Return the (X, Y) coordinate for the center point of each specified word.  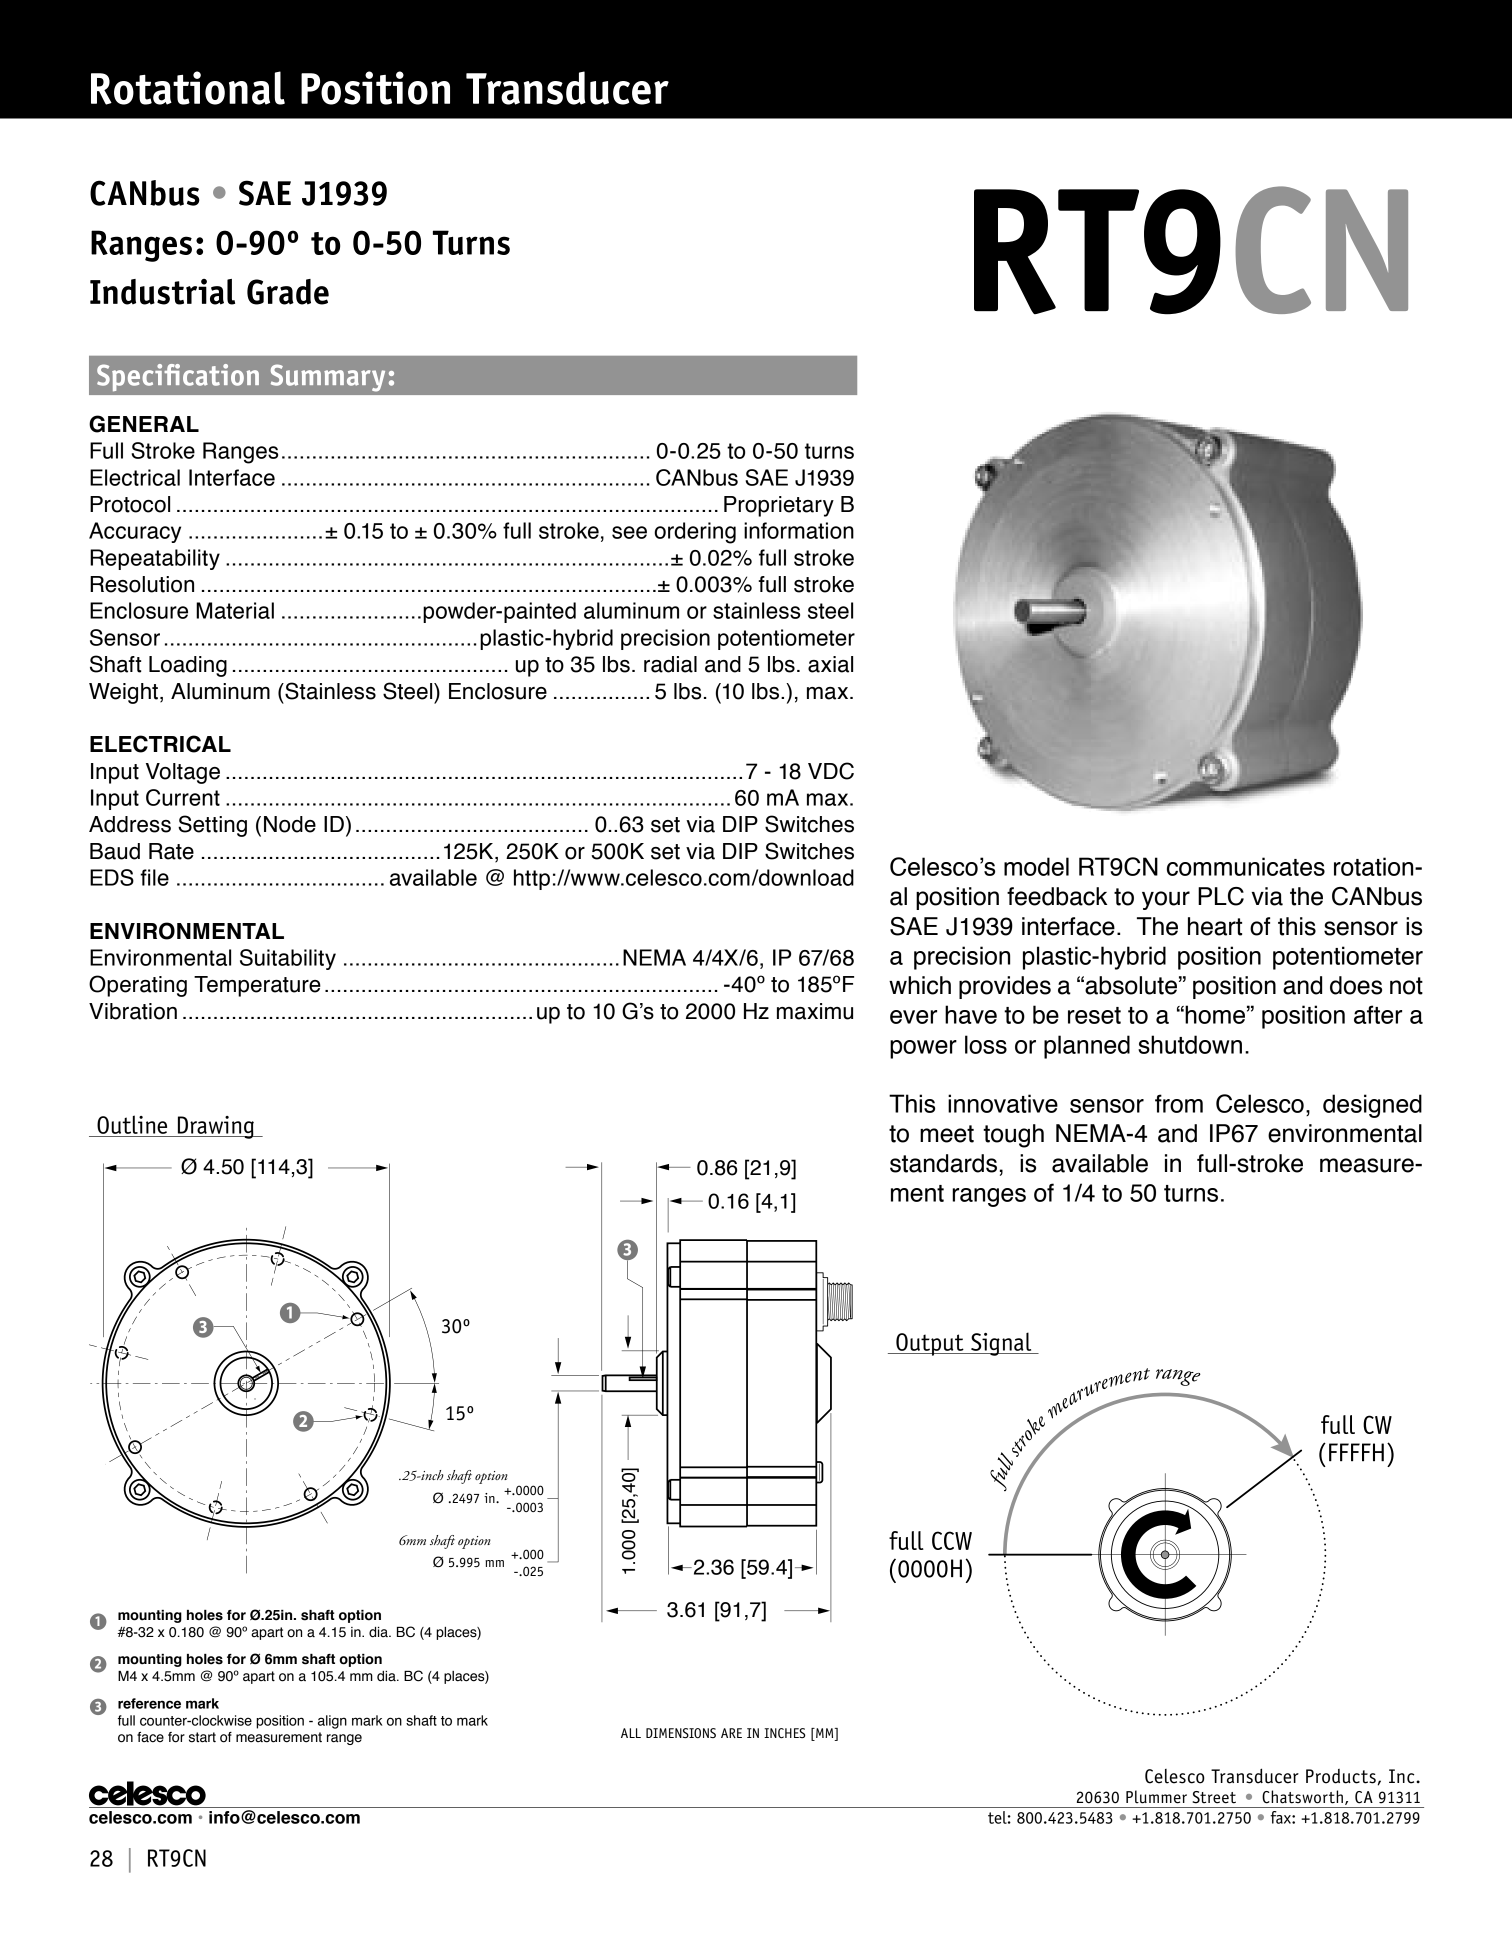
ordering (695, 533)
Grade (288, 292)
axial (830, 664)
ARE (731, 1733)
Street (1214, 1797)
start (202, 1737)
